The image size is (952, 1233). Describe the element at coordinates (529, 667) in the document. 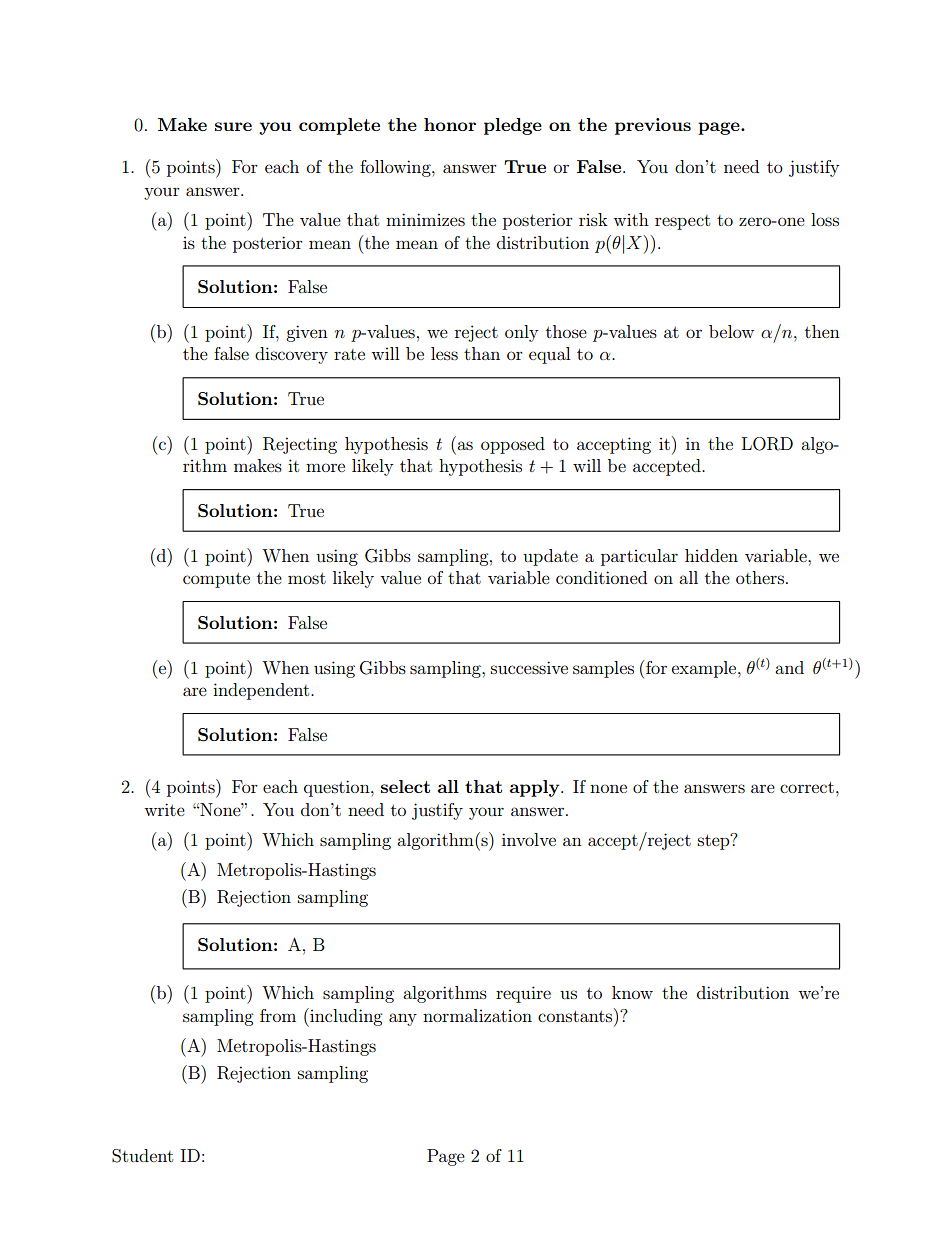

I see `successive` at that location.
